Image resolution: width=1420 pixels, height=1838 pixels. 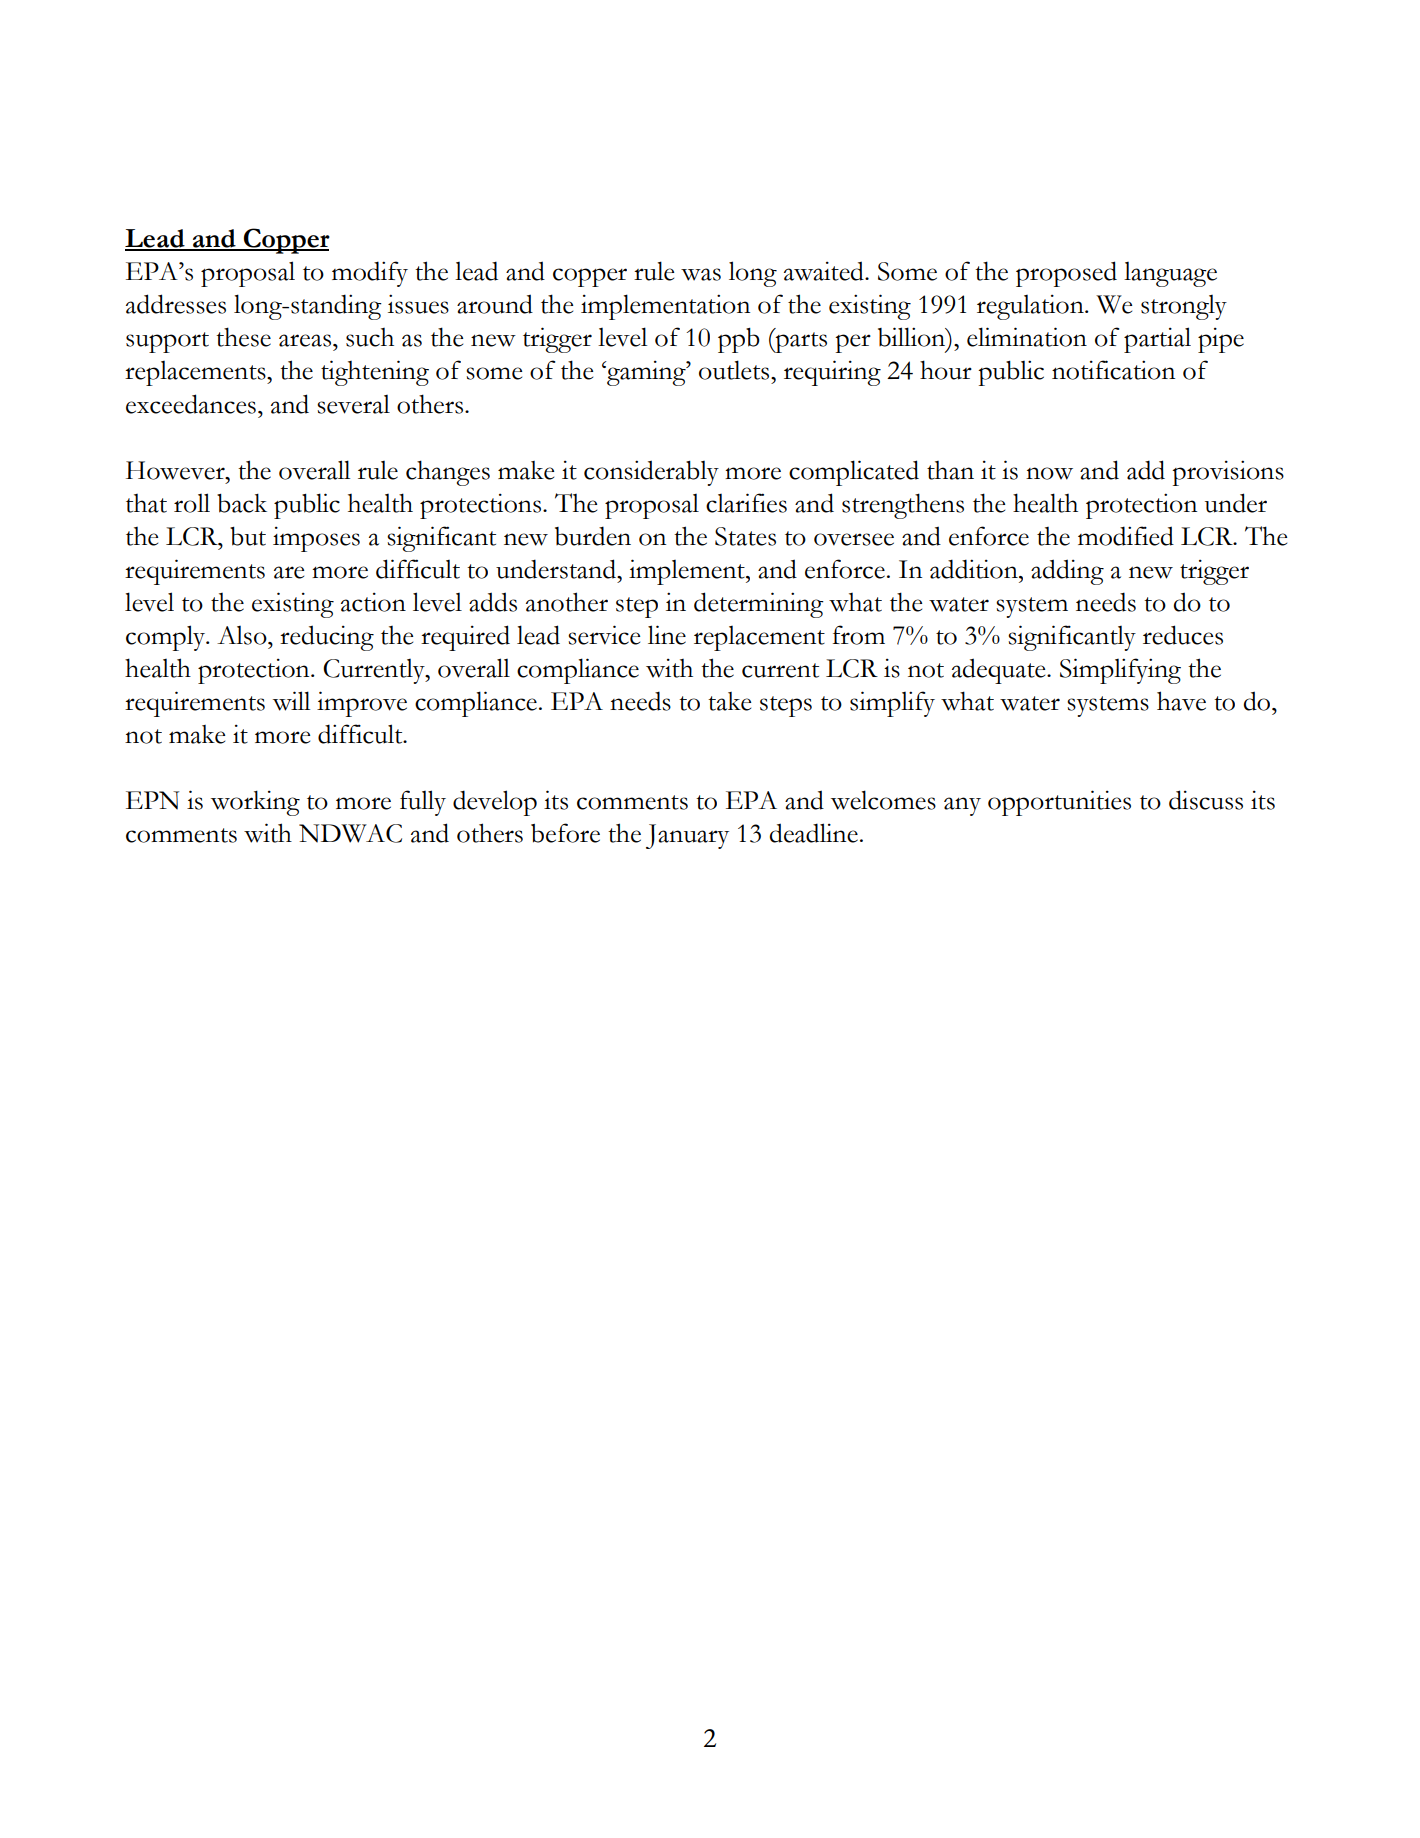 What do you see at coordinates (1066, 274) in the screenshot?
I see `proposed` at bounding box center [1066, 274].
